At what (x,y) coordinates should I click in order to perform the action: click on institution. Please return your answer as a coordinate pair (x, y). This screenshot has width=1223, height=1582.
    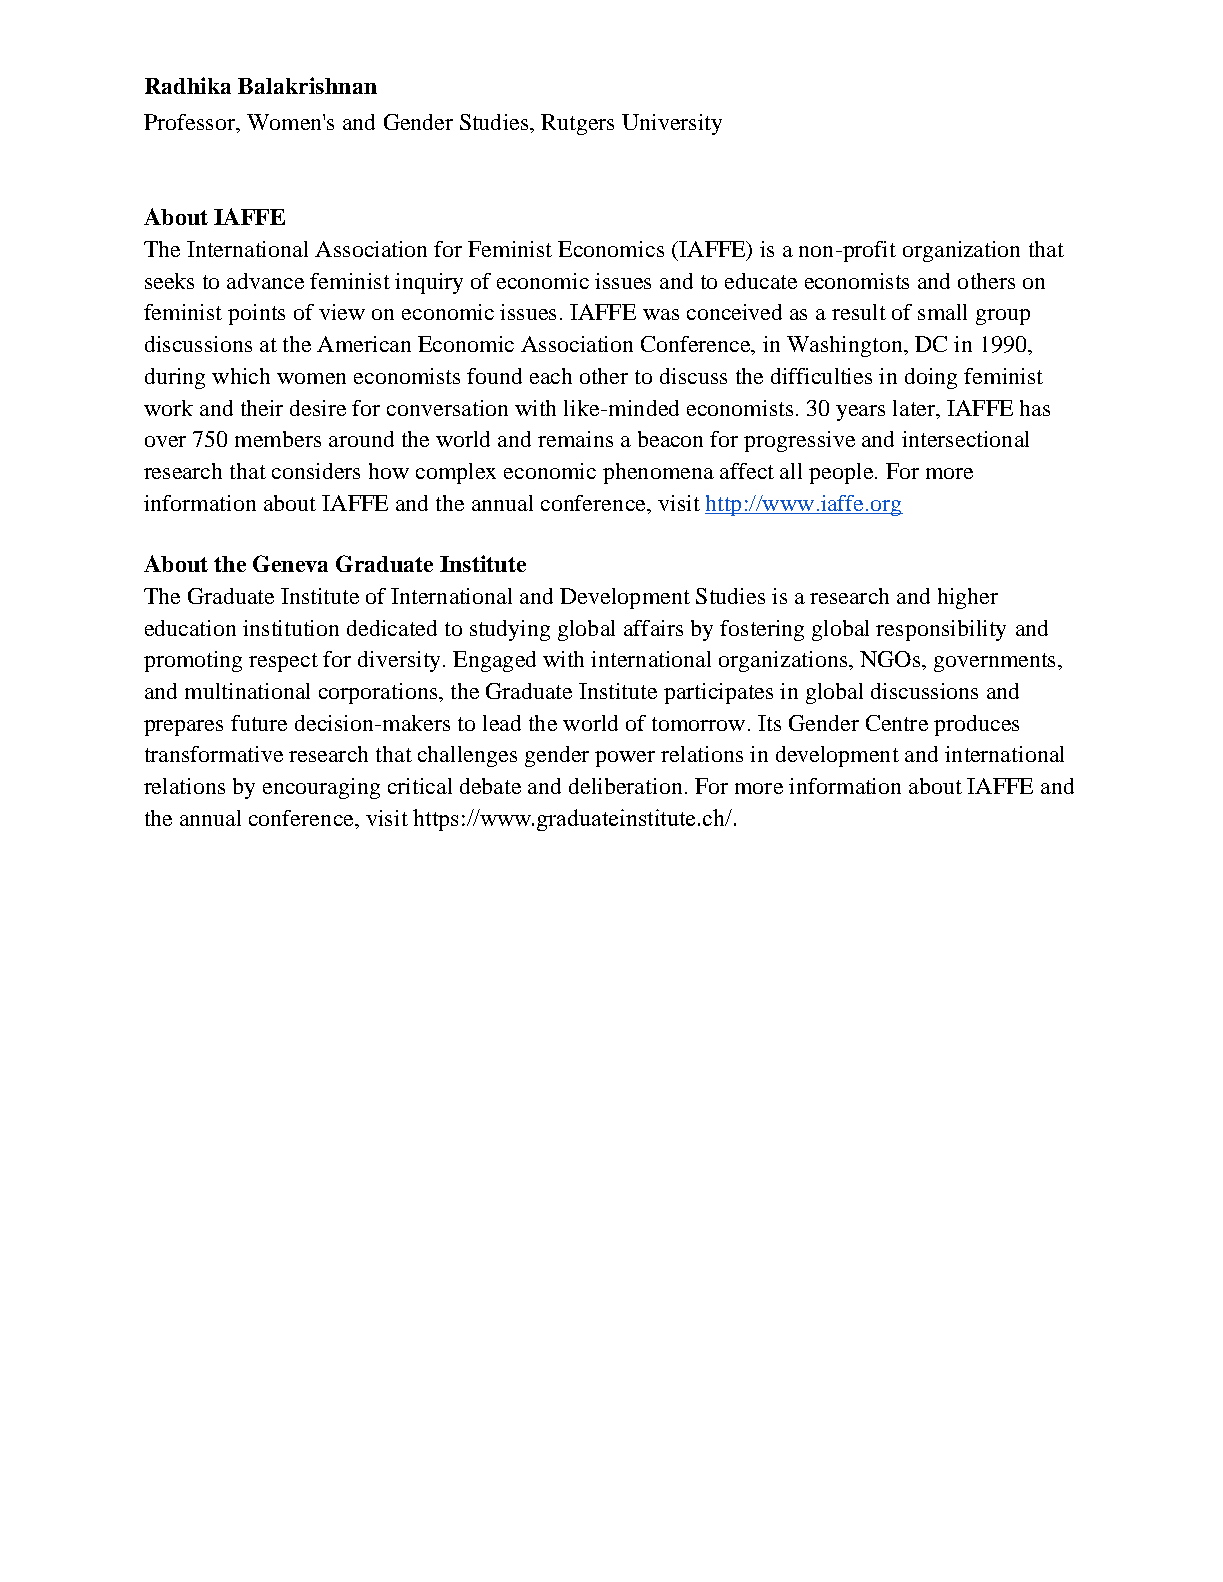
    Looking at the image, I should click on (291, 628).
